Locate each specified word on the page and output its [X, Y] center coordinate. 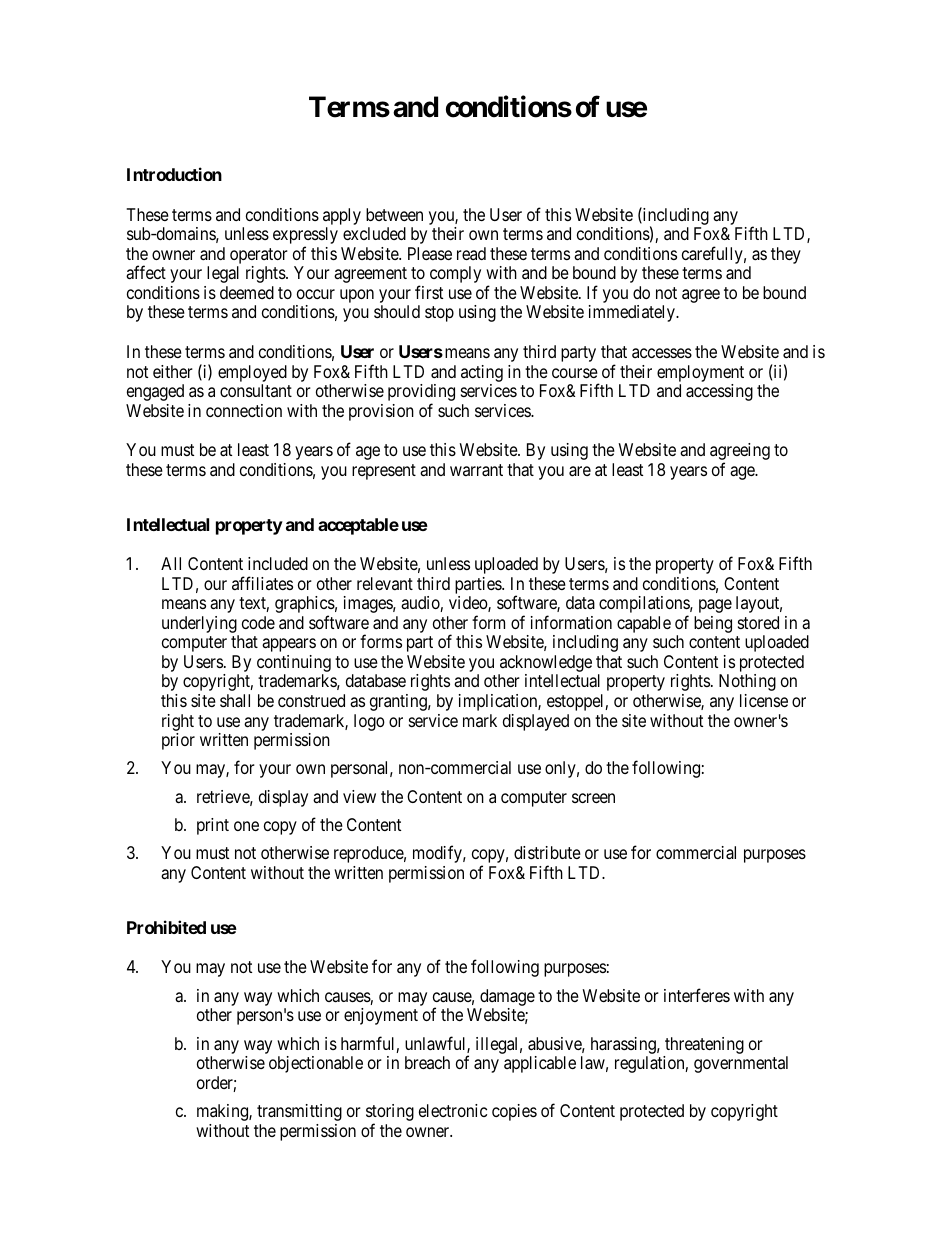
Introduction [174, 174]
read [471, 253]
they [786, 255]
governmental [741, 1064]
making [223, 1112]
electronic [453, 1110]
